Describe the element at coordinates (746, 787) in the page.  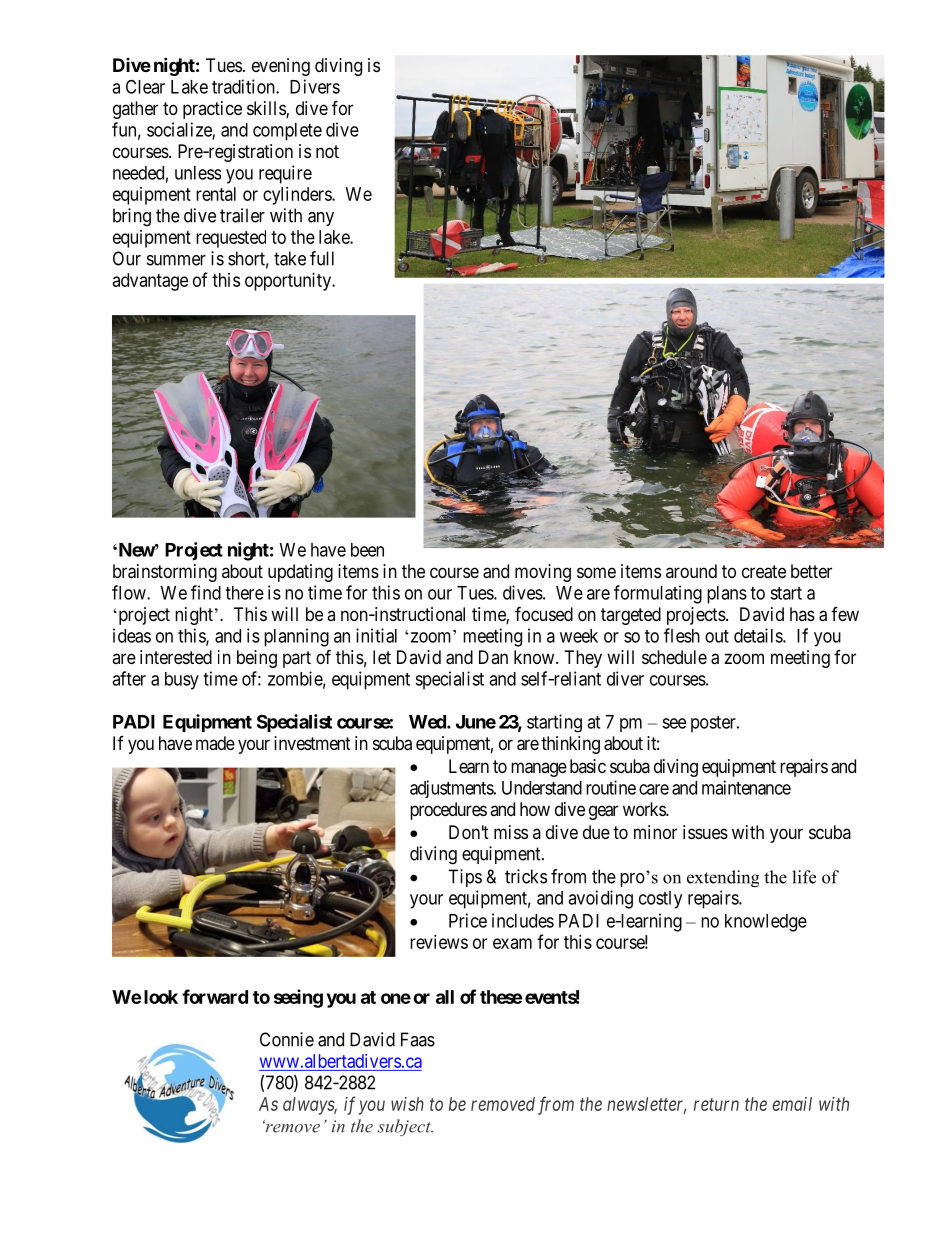
I see `maintenance` at that location.
